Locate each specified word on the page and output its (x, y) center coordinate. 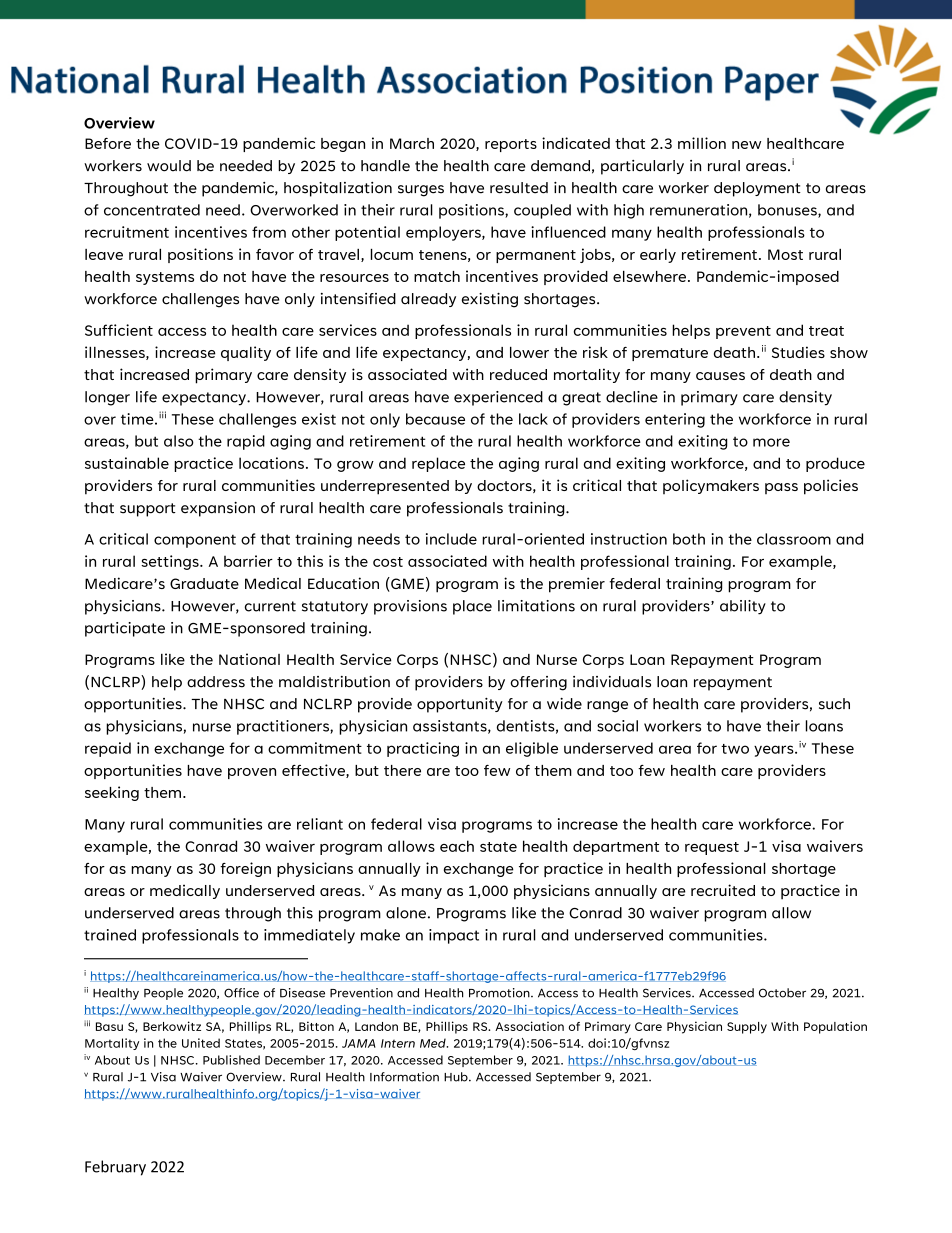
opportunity (460, 705)
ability (743, 607)
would (169, 166)
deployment (757, 189)
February (115, 1168)
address (216, 682)
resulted (519, 188)
